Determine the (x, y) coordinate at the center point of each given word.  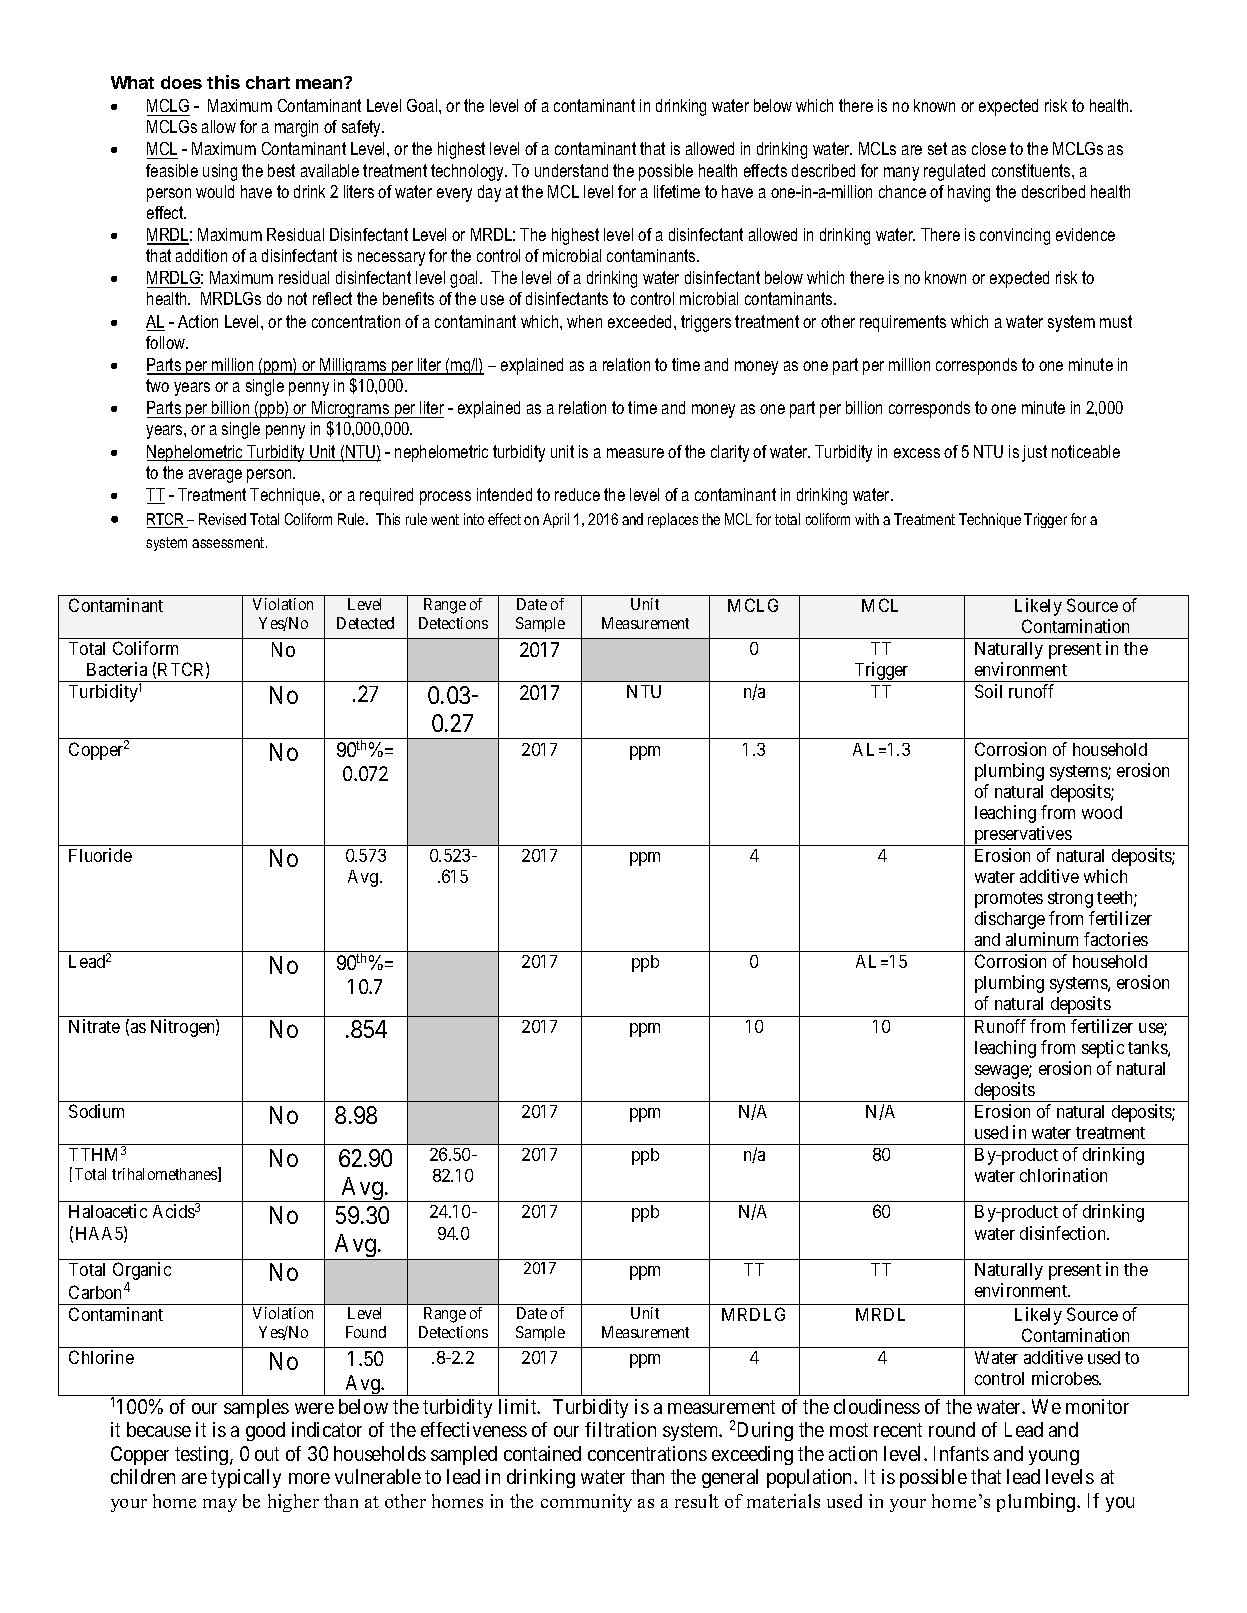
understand (571, 170)
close (989, 148)
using (220, 172)
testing (203, 1455)
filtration (620, 1429)
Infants (961, 1453)
